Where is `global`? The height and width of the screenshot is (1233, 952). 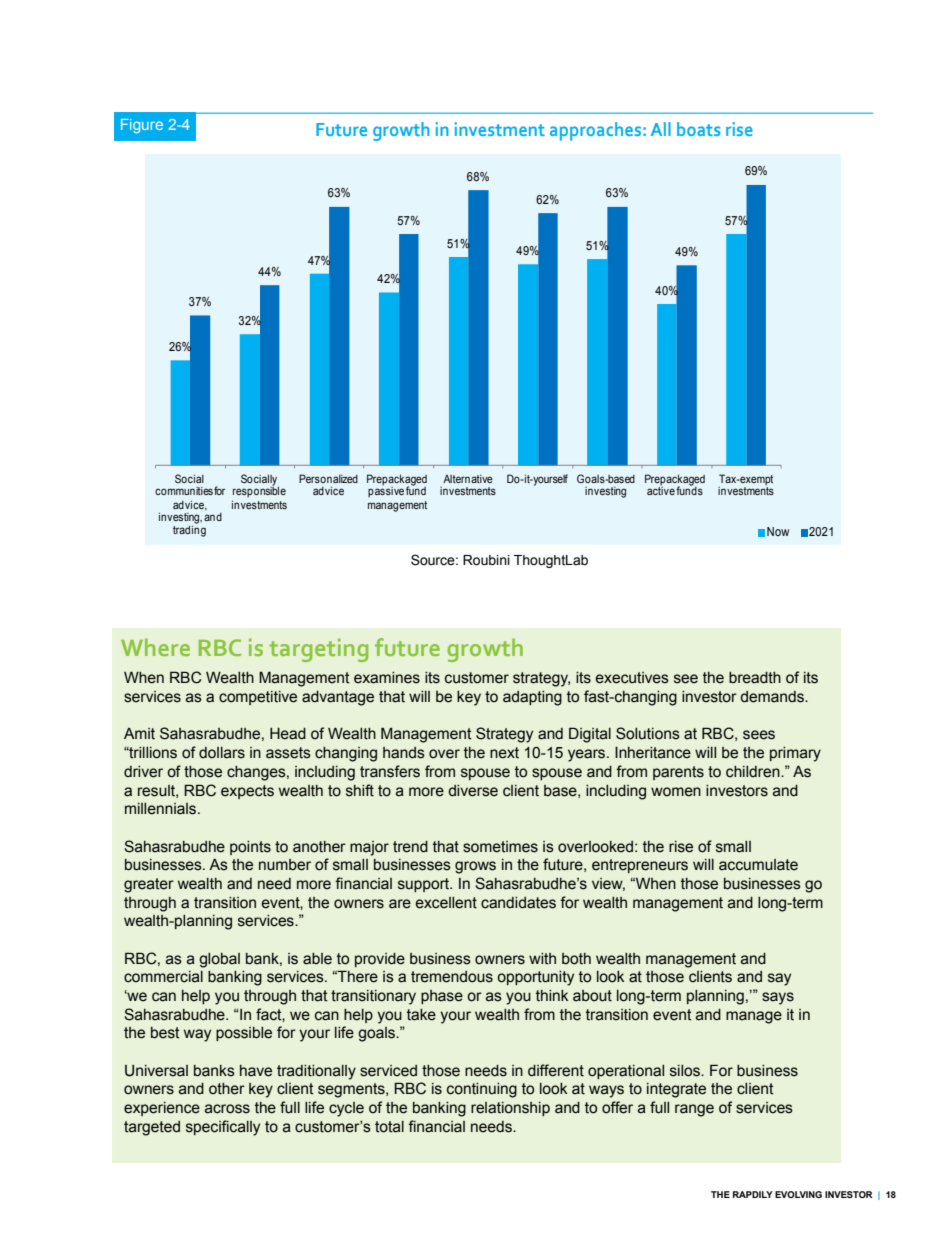
global is located at coordinates (219, 960).
